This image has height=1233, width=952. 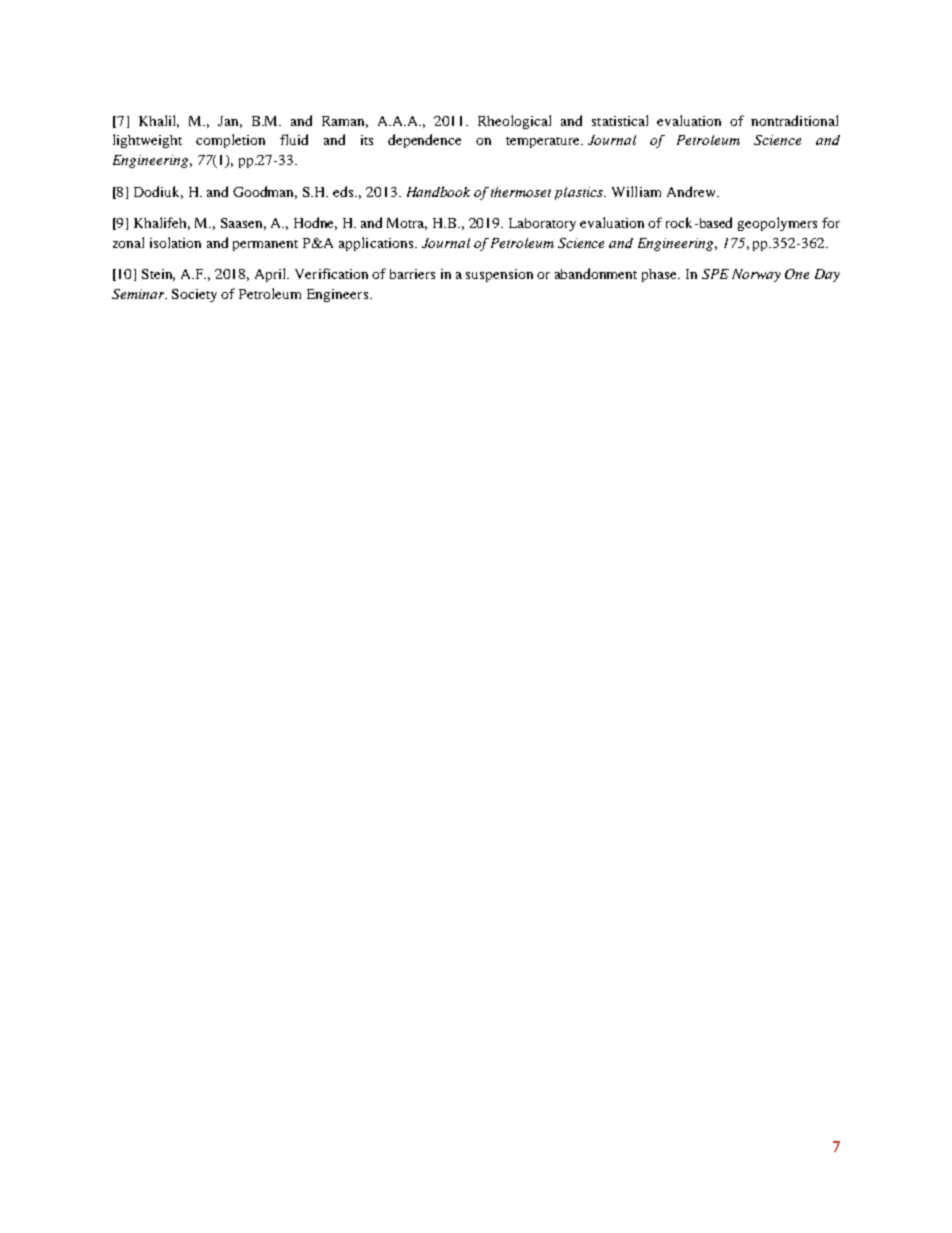 What do you see at coordinates (756, 275) in the image?
I see `Norway` at bounding box center [756, 275].
